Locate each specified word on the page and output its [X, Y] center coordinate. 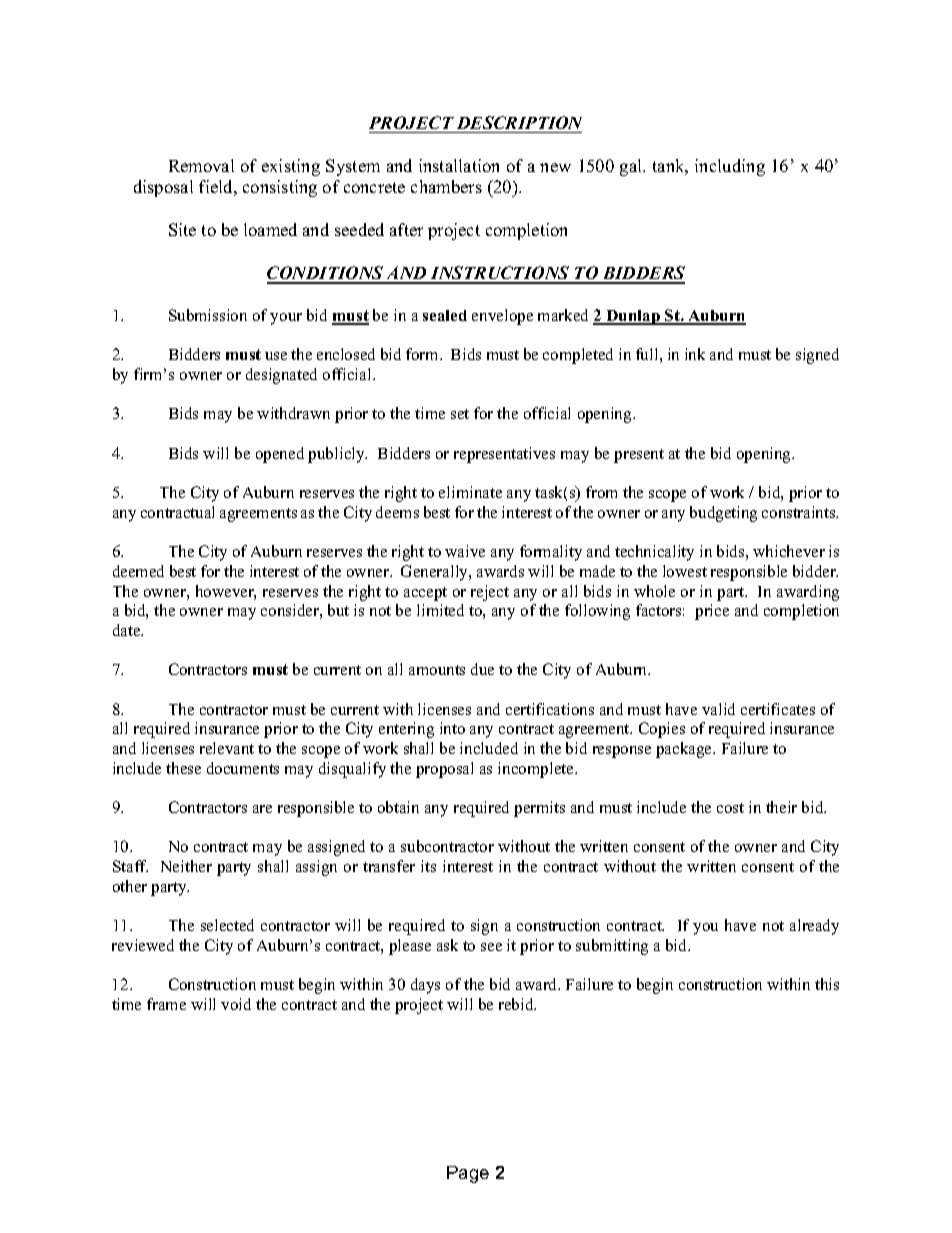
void [236, 1004]
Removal [201, 165]
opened [280, 455]
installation [459, 165]
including [730, 167]
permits [539, 809]
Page [468, 1174]
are [262, 809]
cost [730, 808]
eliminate [470, 492]
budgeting [723, 514]
